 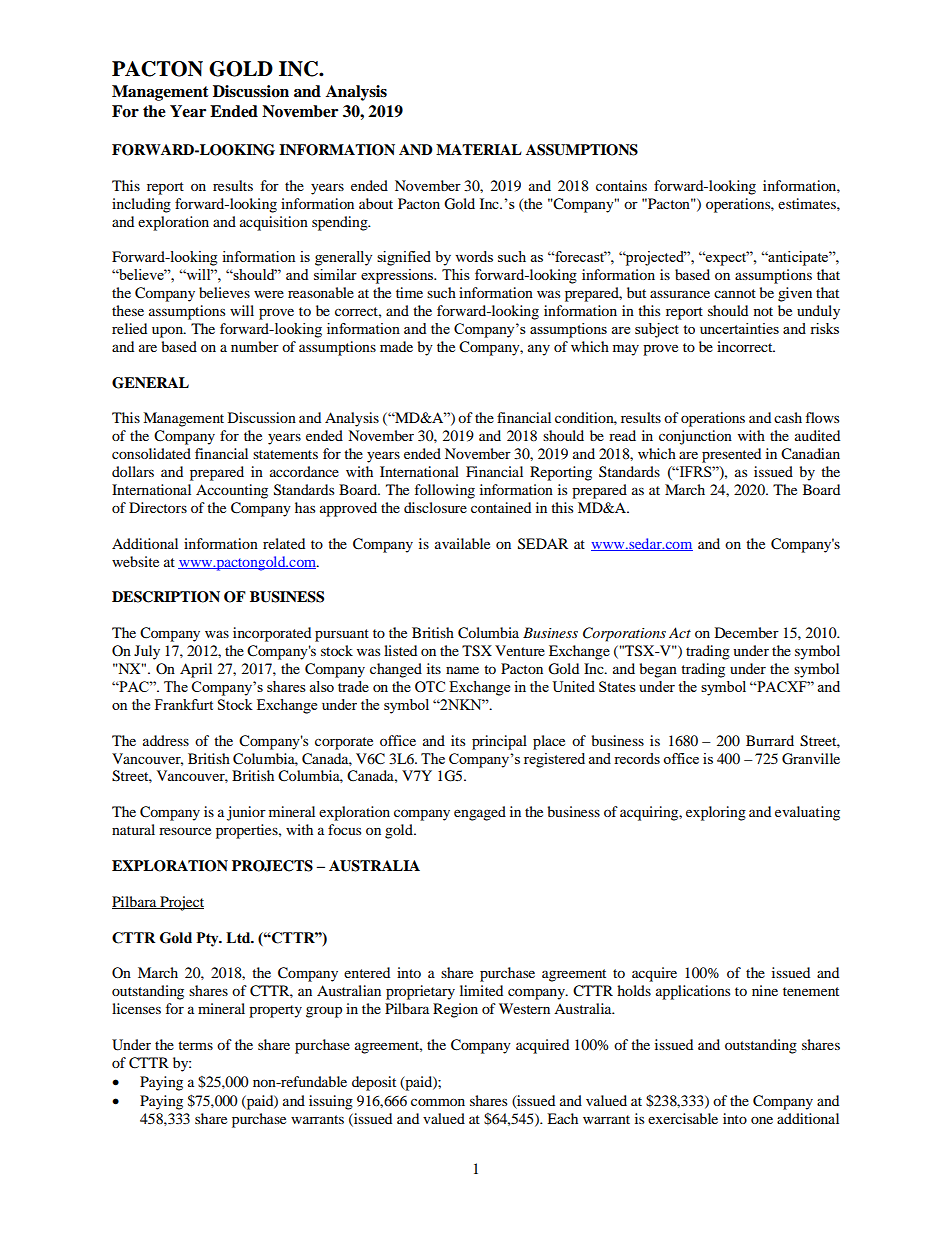 What do you see at coordinates (808, 203) in the screenshot?
I see `estimates` at bounding box center [808, 203].
